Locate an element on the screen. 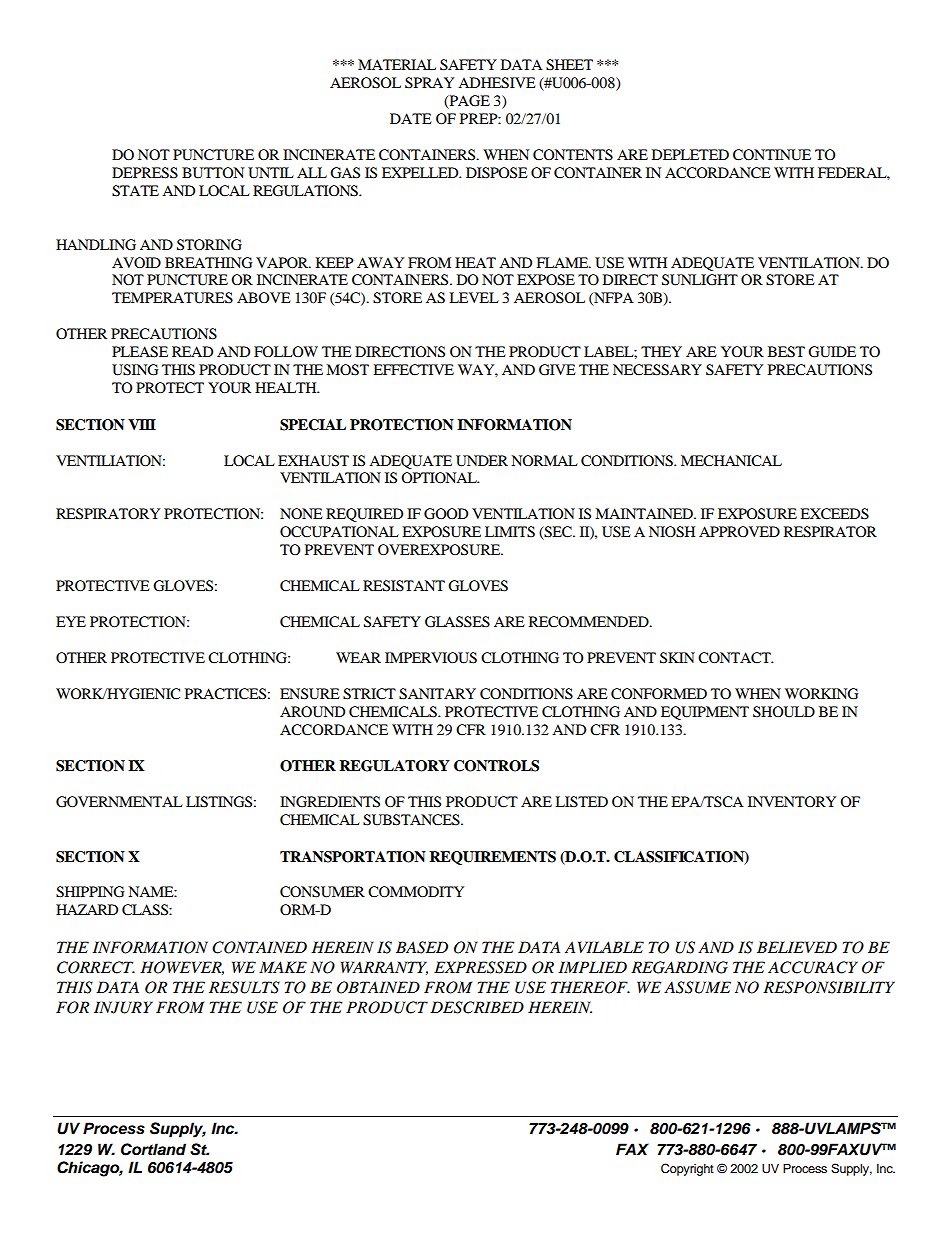  BASED is located at coordinates (422, 947).
